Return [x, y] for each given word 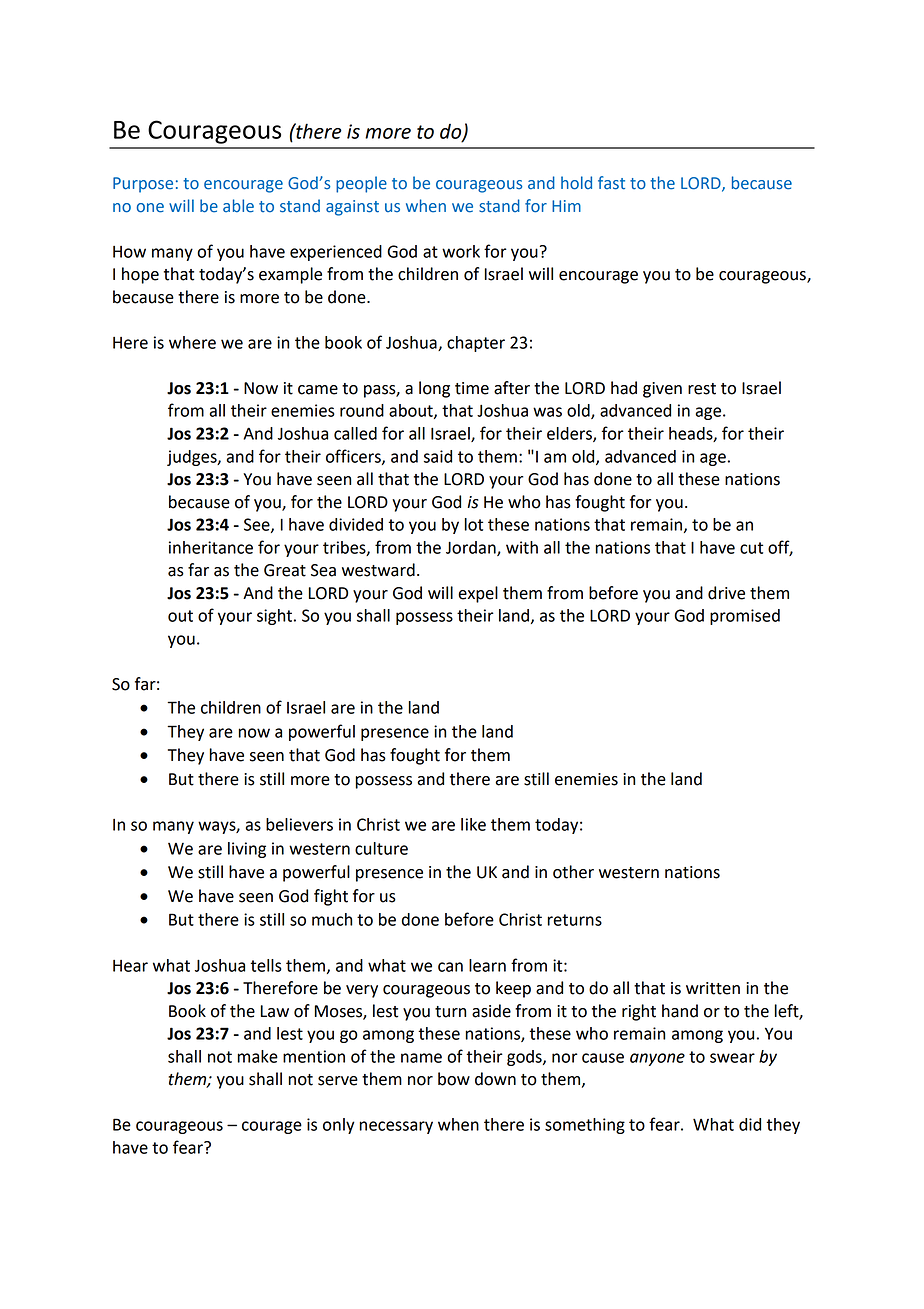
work [461, 251]
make [258, 1056]
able [238, 206]
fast [611, 183]
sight [274, 617]
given [662, 390]
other [573, 872]
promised [745, 617]
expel [478, 594]
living [247, 850]
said [438, 456]
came [318, 390]
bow [454, 1079]
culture [381, 848]
